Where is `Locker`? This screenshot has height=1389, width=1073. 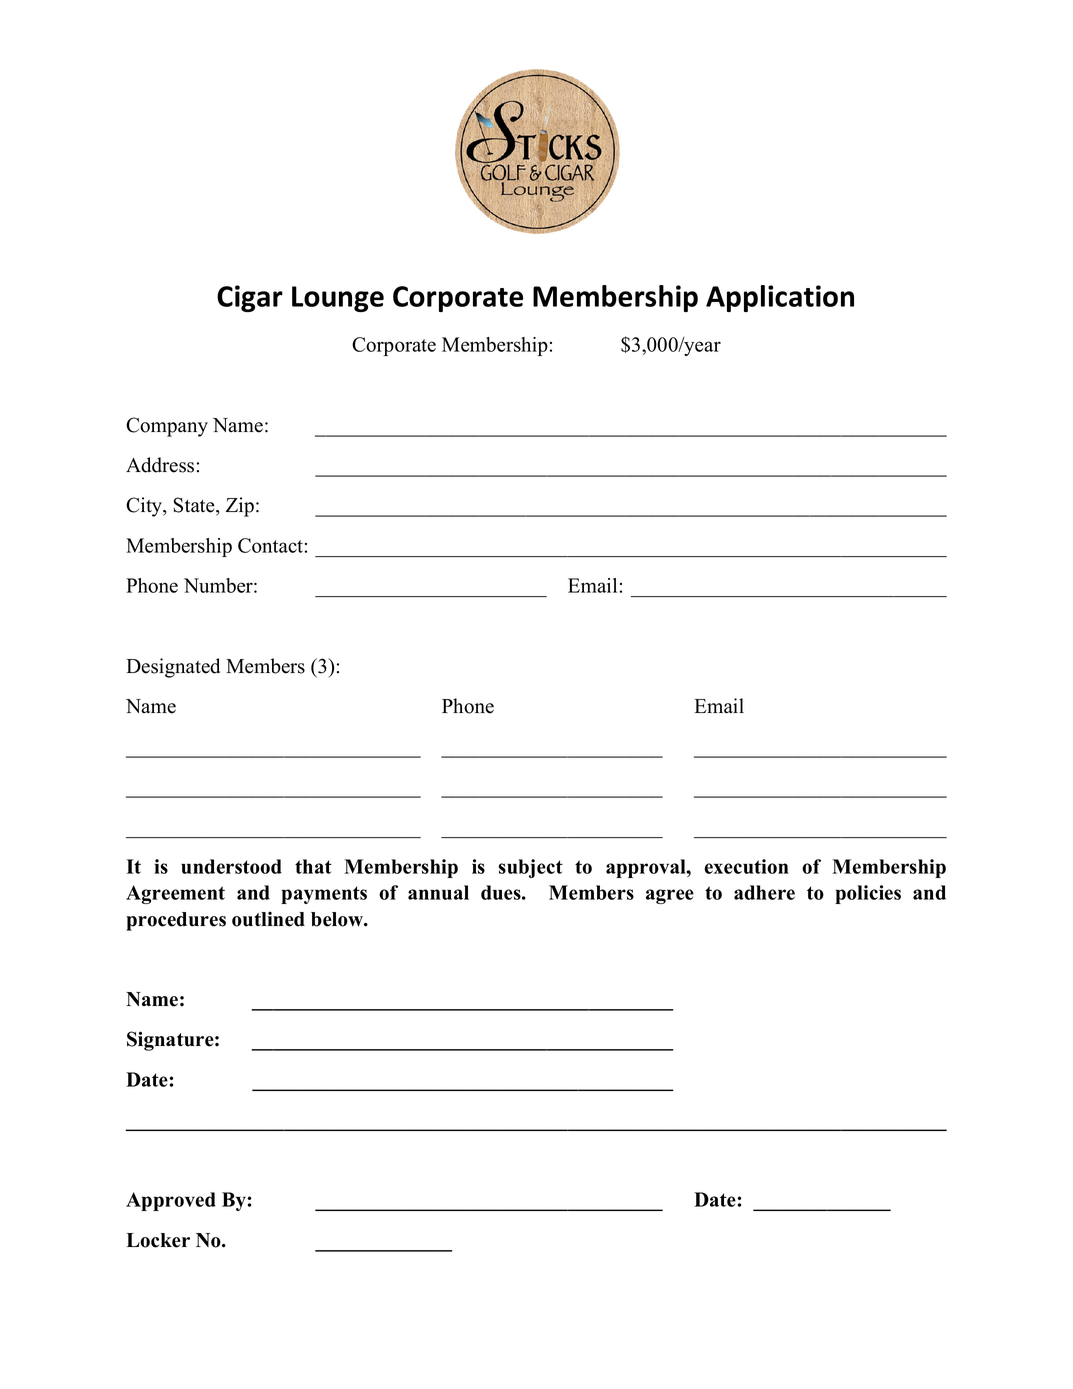 Locker is located at coordinates (158, 1240).
